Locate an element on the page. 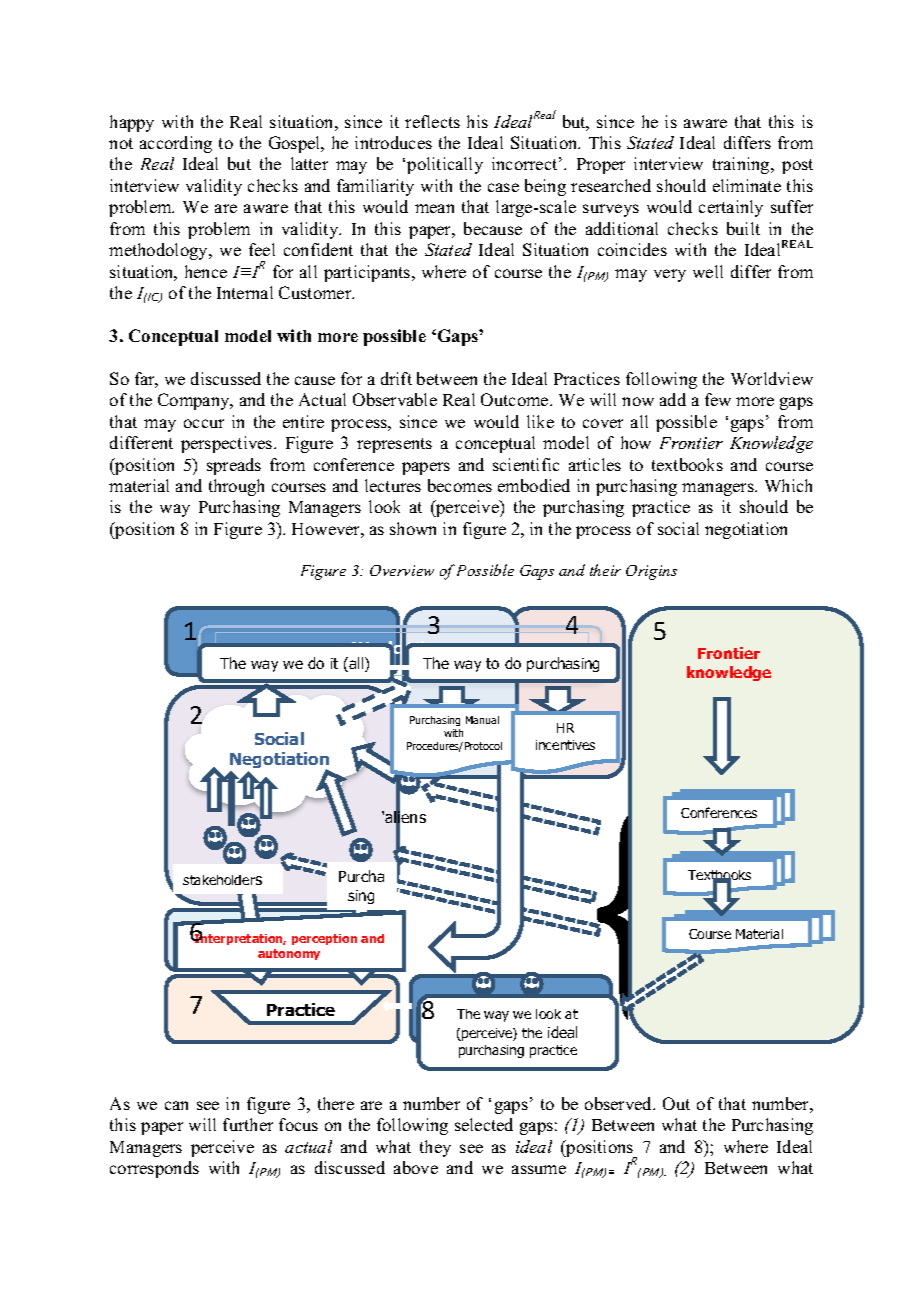 This page has height=1308, width=924. politically is located at coordinates (445, 165).
